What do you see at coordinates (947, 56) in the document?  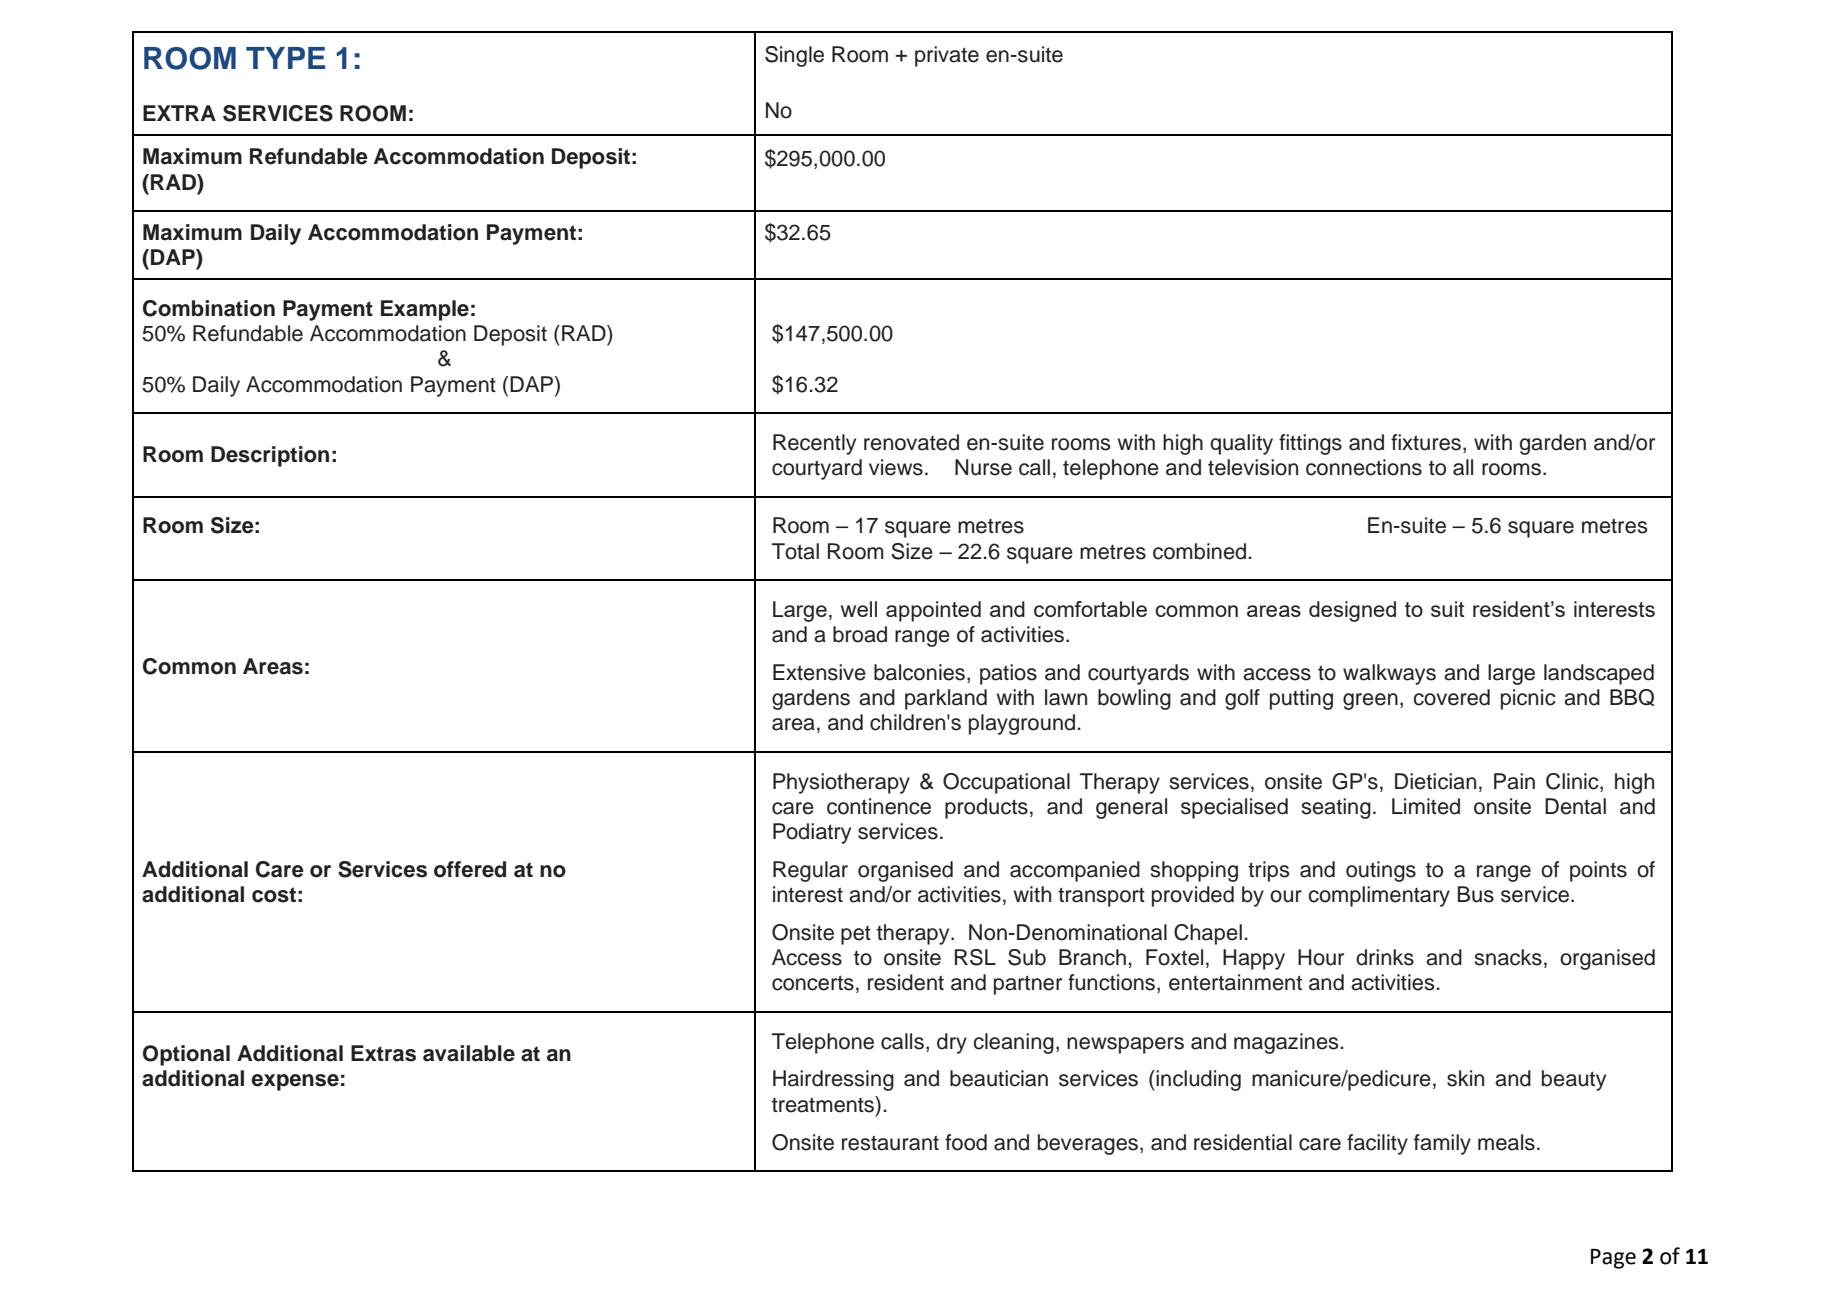 I see `private` at bounding box center [947, 56].
